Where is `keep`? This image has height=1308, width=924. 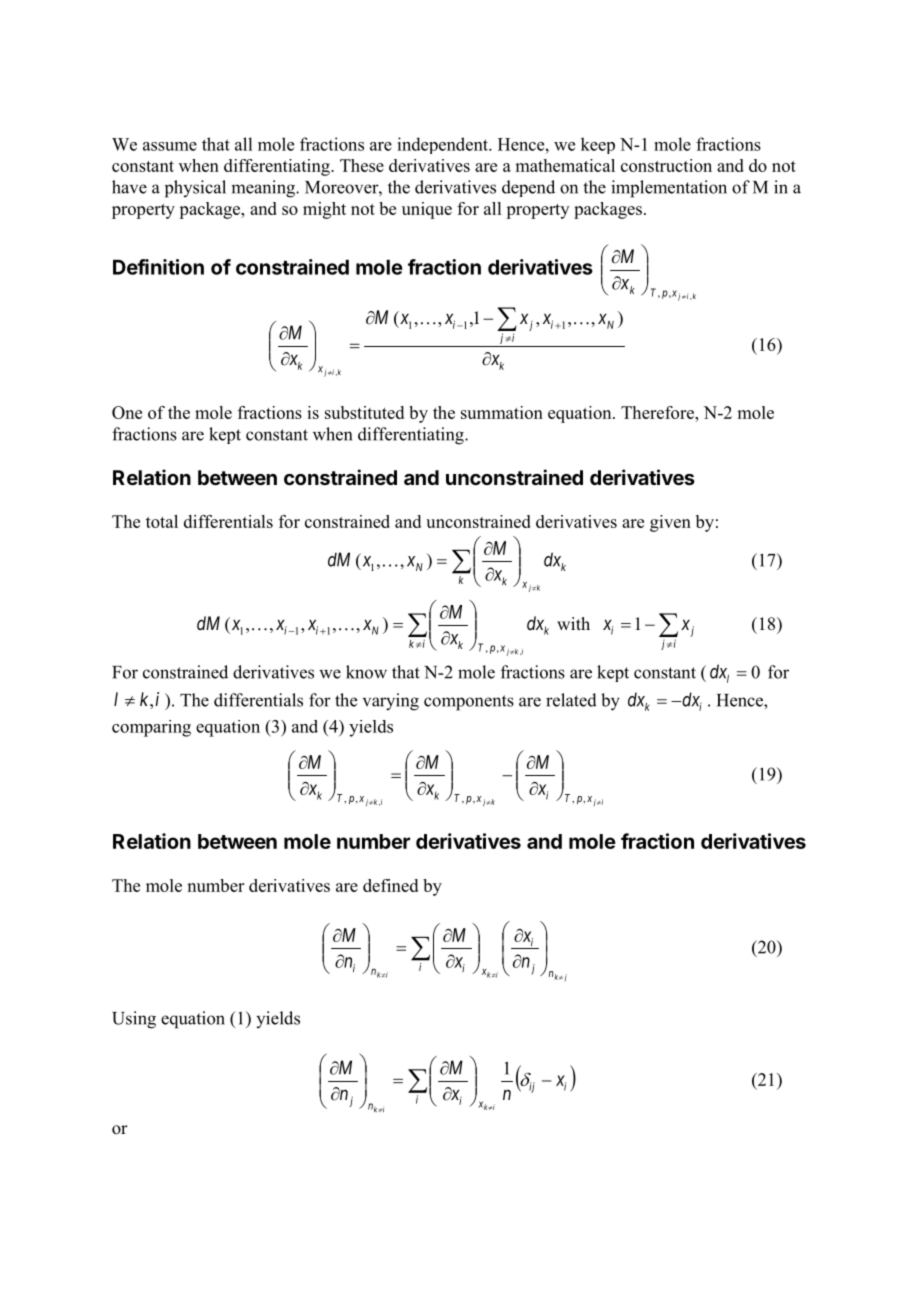 keep is located at coordinates (598, 145).
